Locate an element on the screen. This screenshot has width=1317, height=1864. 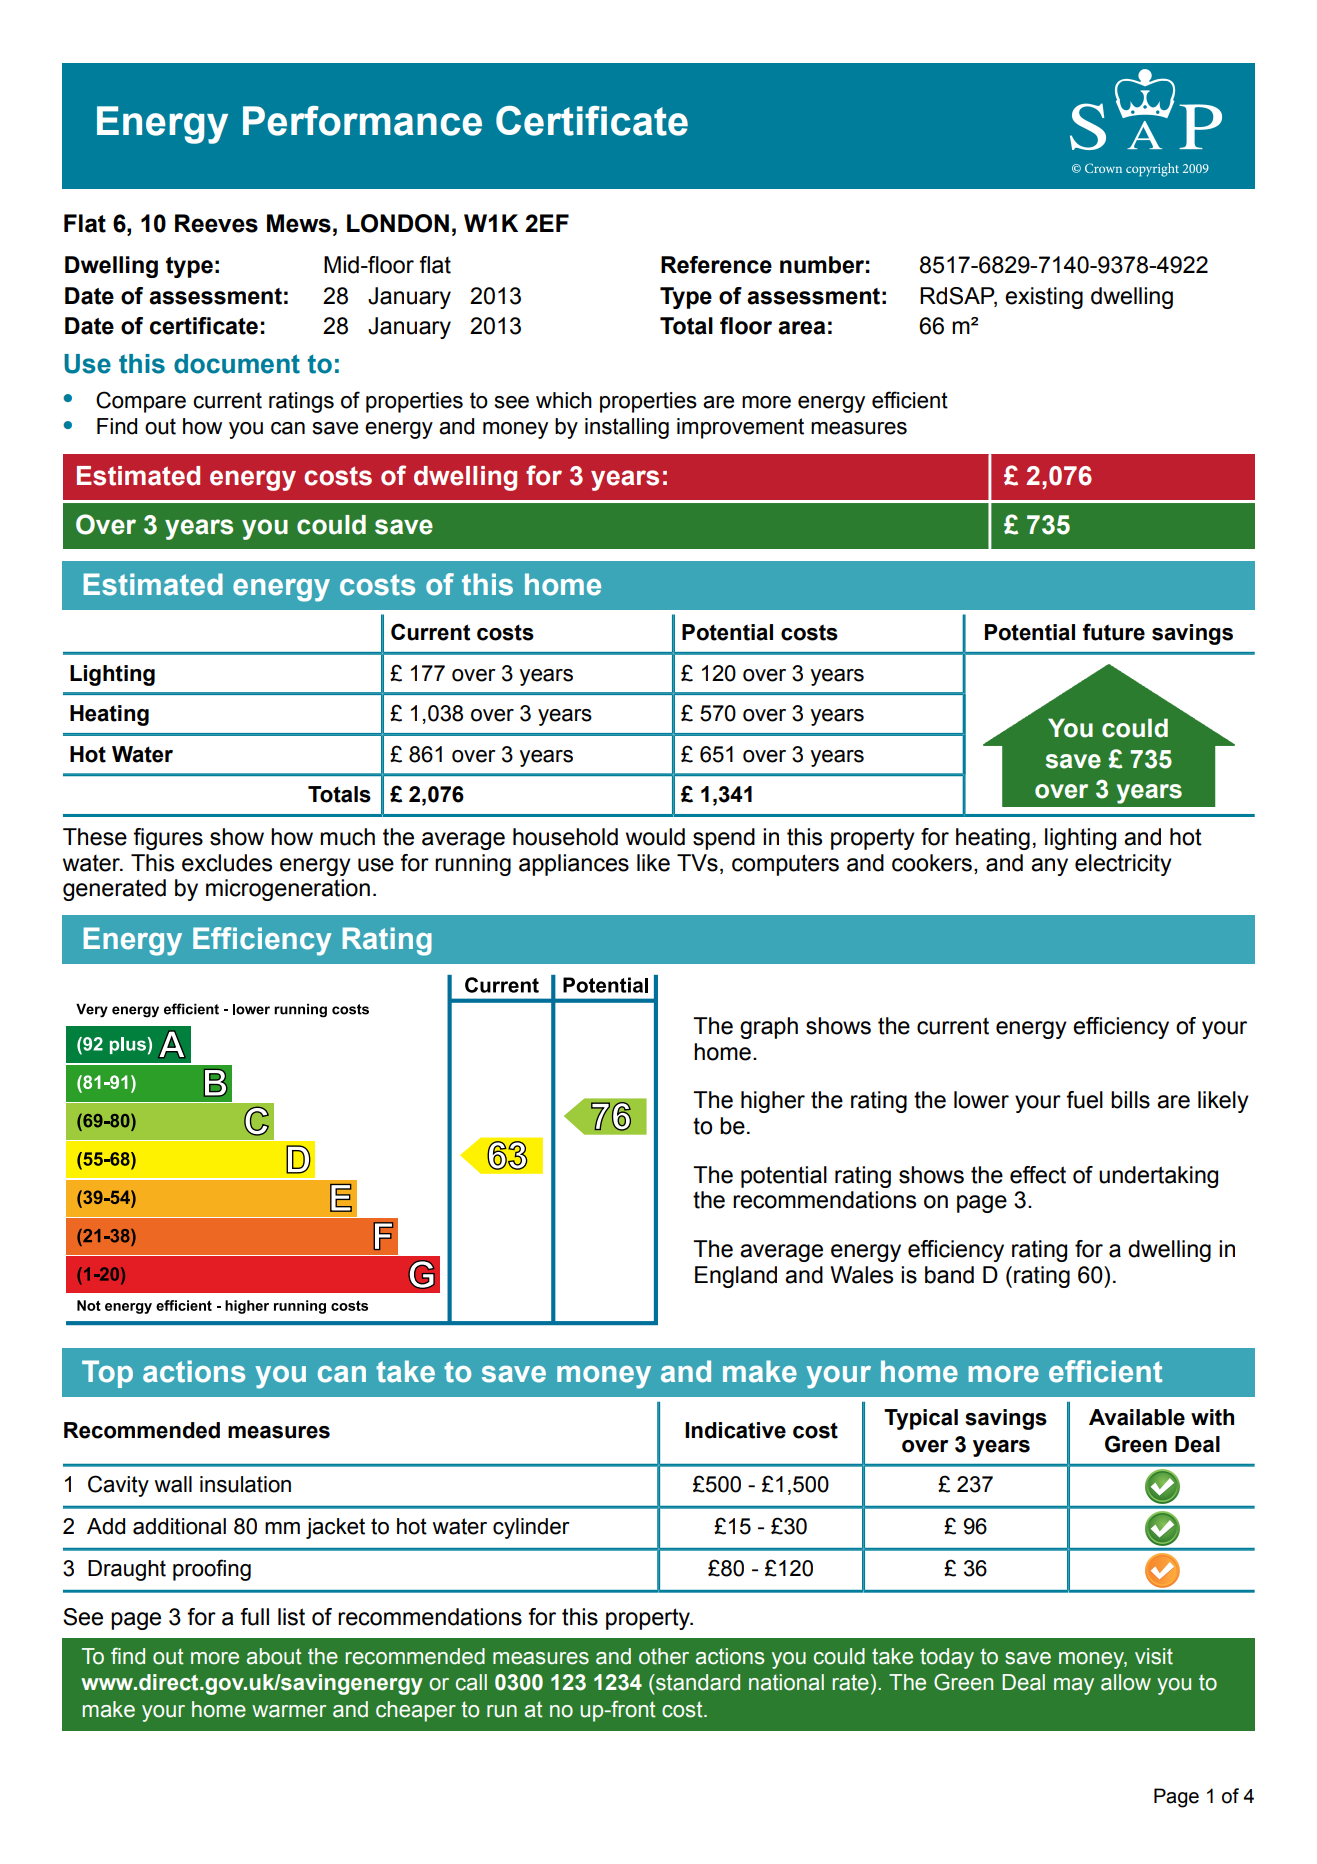
Reeves is located at coordinates (216, 223).
